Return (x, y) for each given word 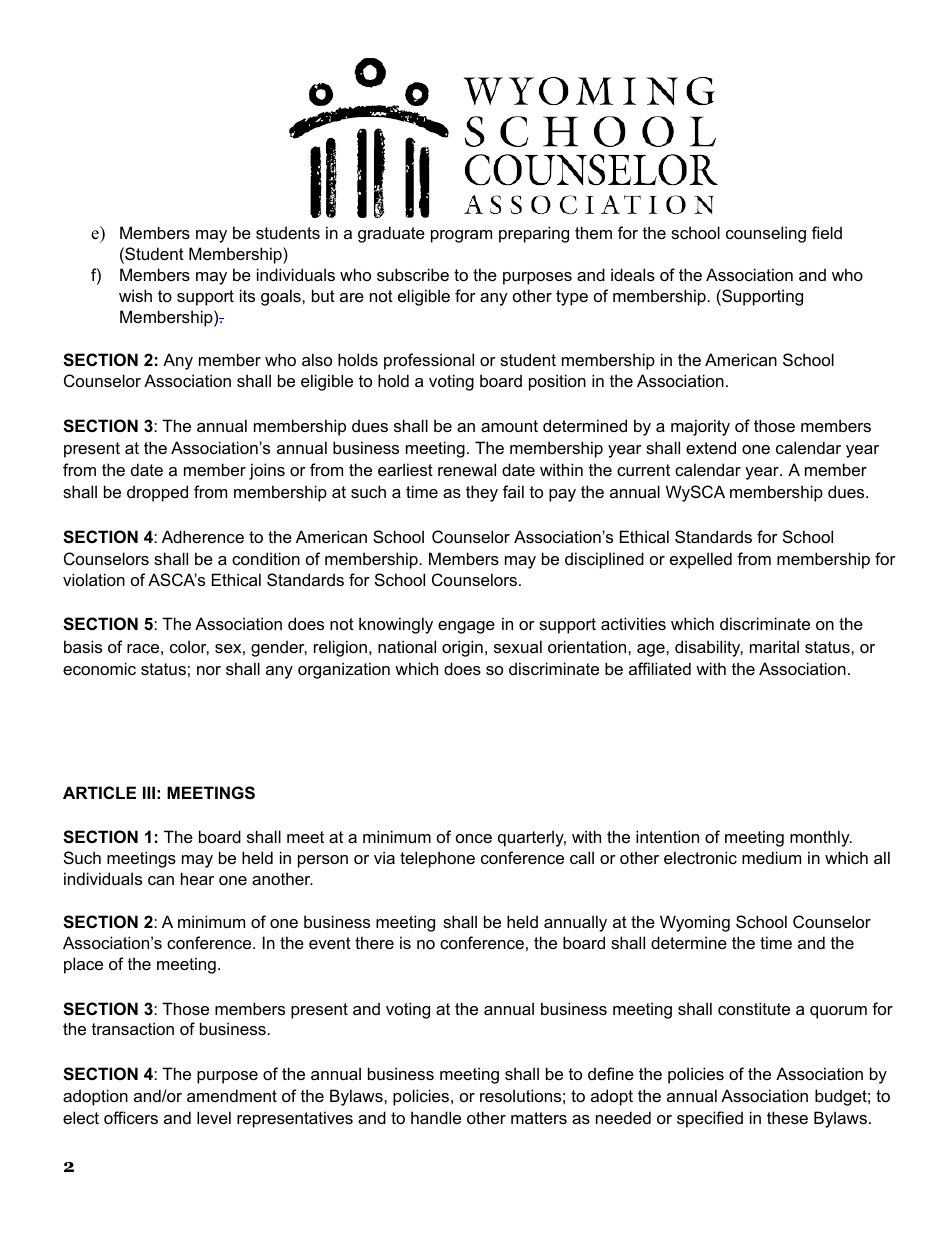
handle (436, 1117)
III (149, 792)
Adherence (203, 536)
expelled (701, 560)
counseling (766, 234)
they (482, 493)
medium (771, 857)
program (461, 236)
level (214, 1117)
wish (135, 295)
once (474, 838)
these (787, 1117)
